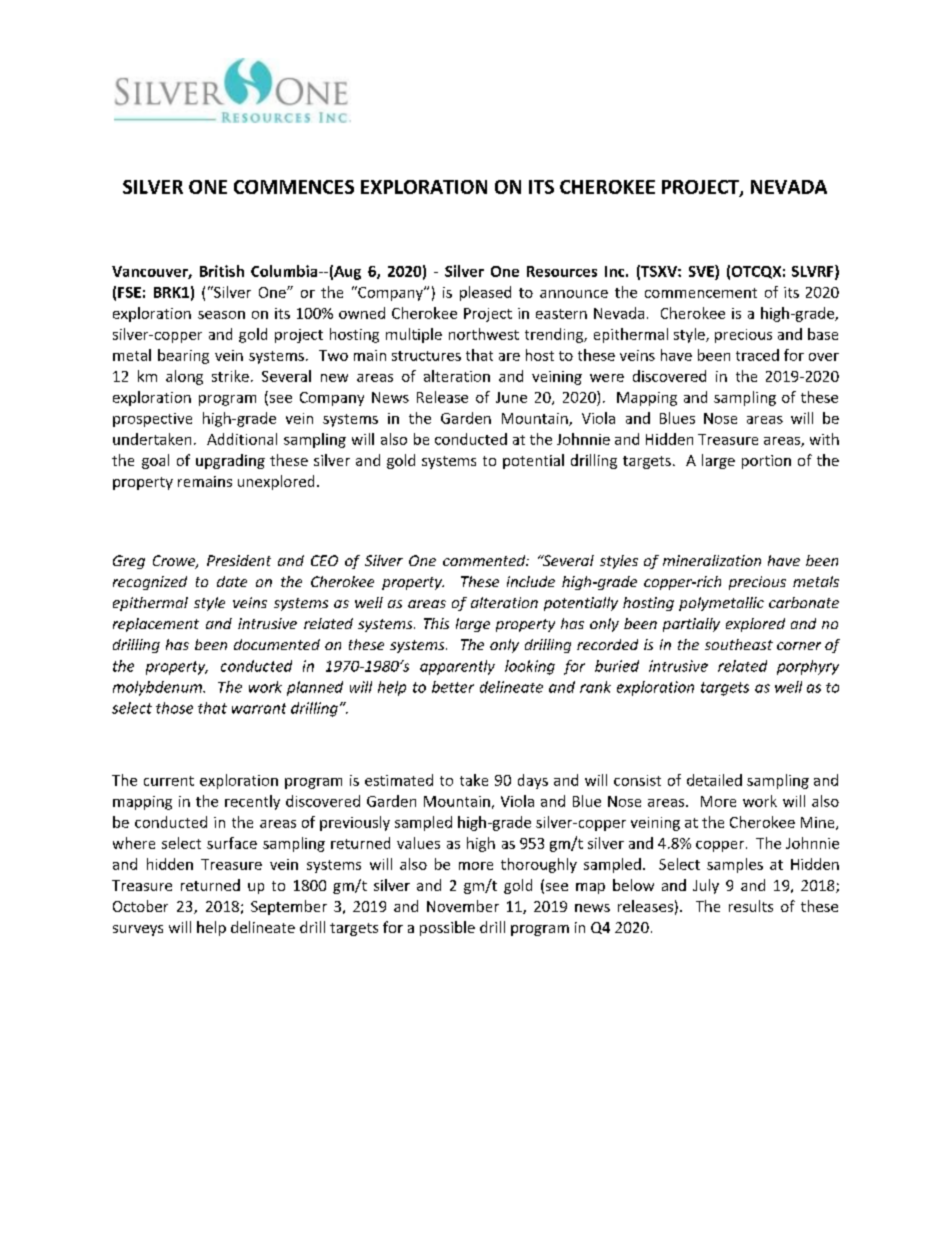 This screenshot has height=1233, width=952. What do you see at coordinates (294, 187) in the screenshot?
I see `COMMENCES` at bounding box center [294, 187].
